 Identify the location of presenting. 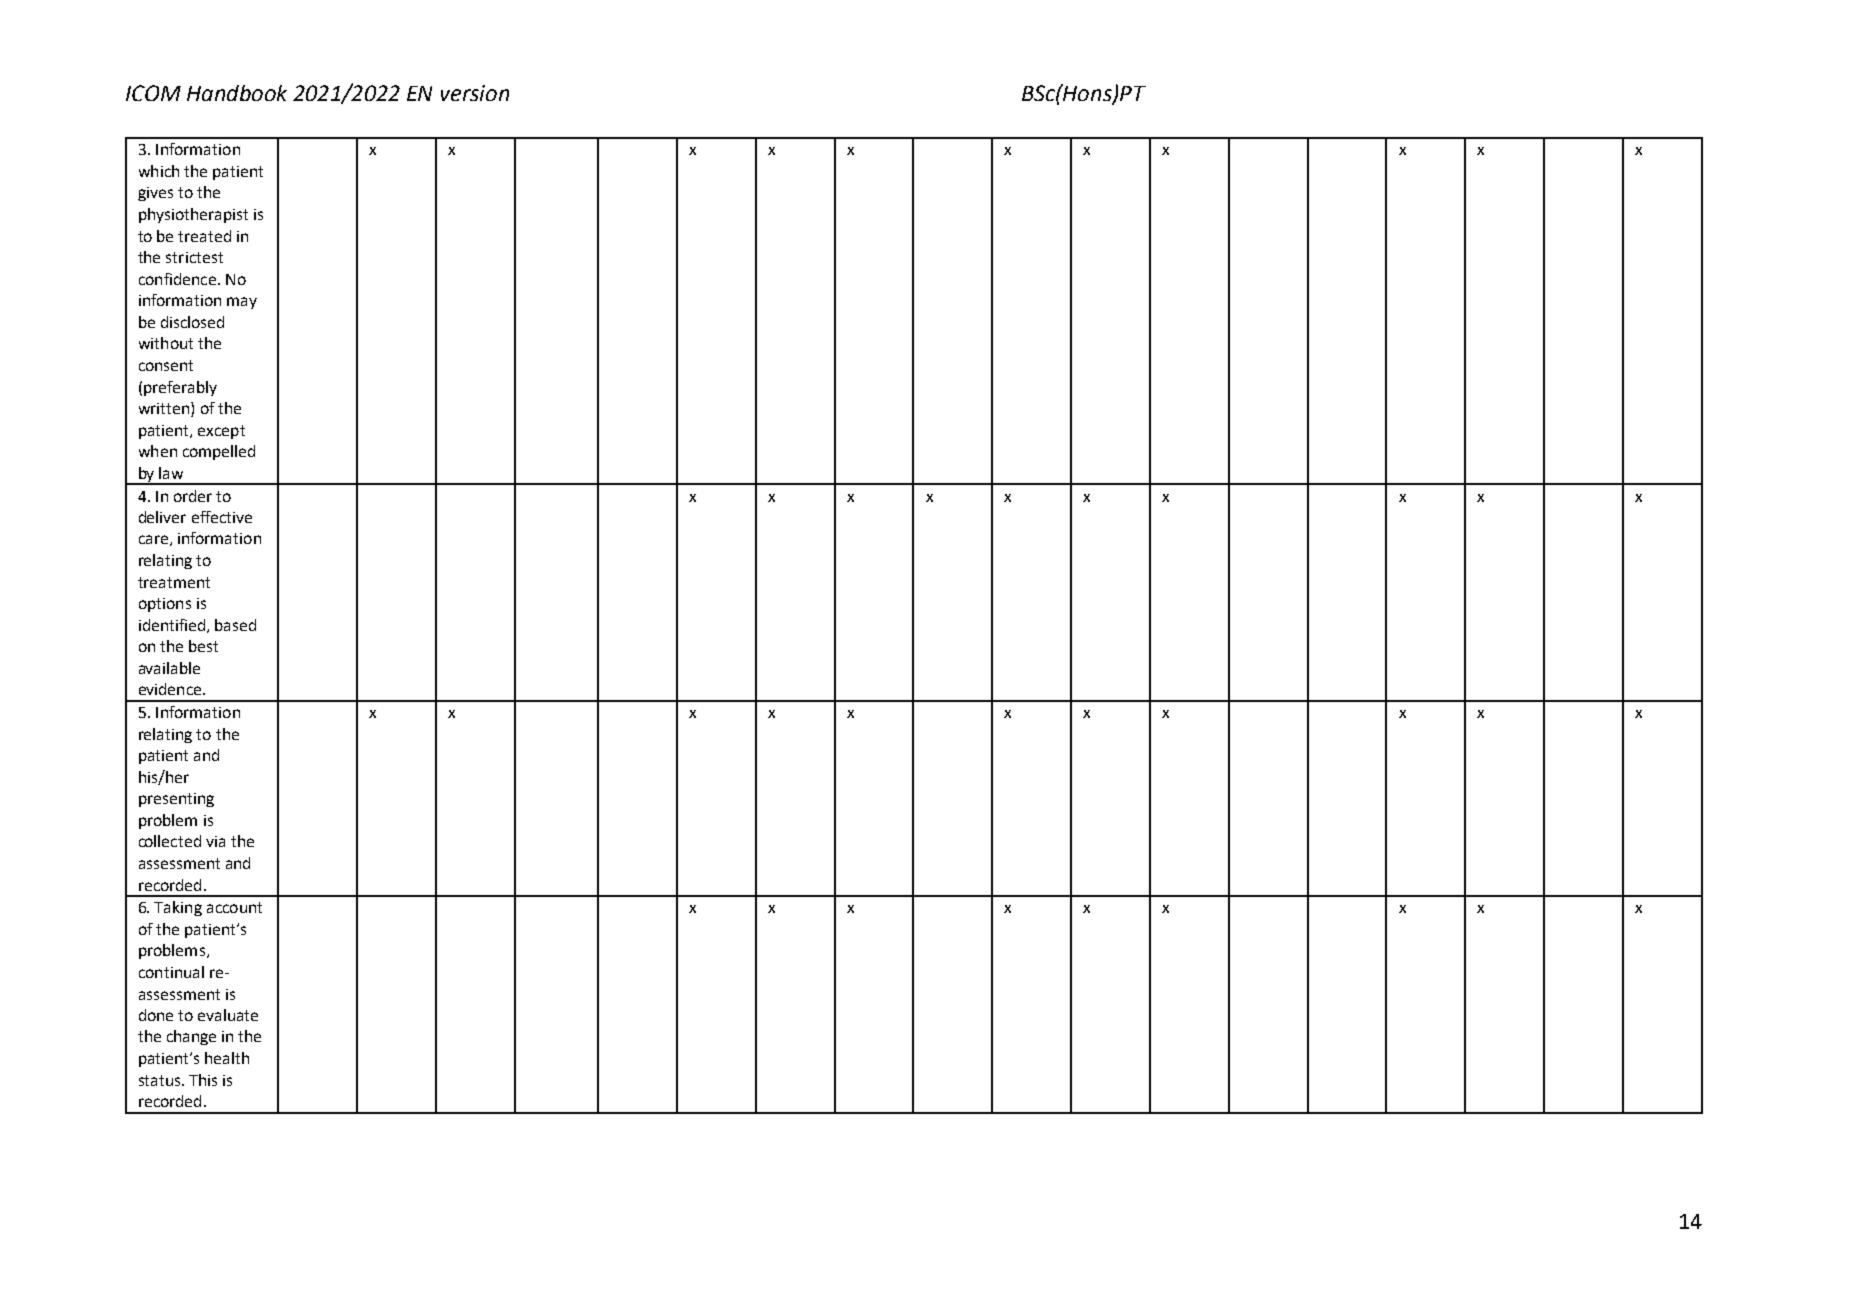
(176, 800).
